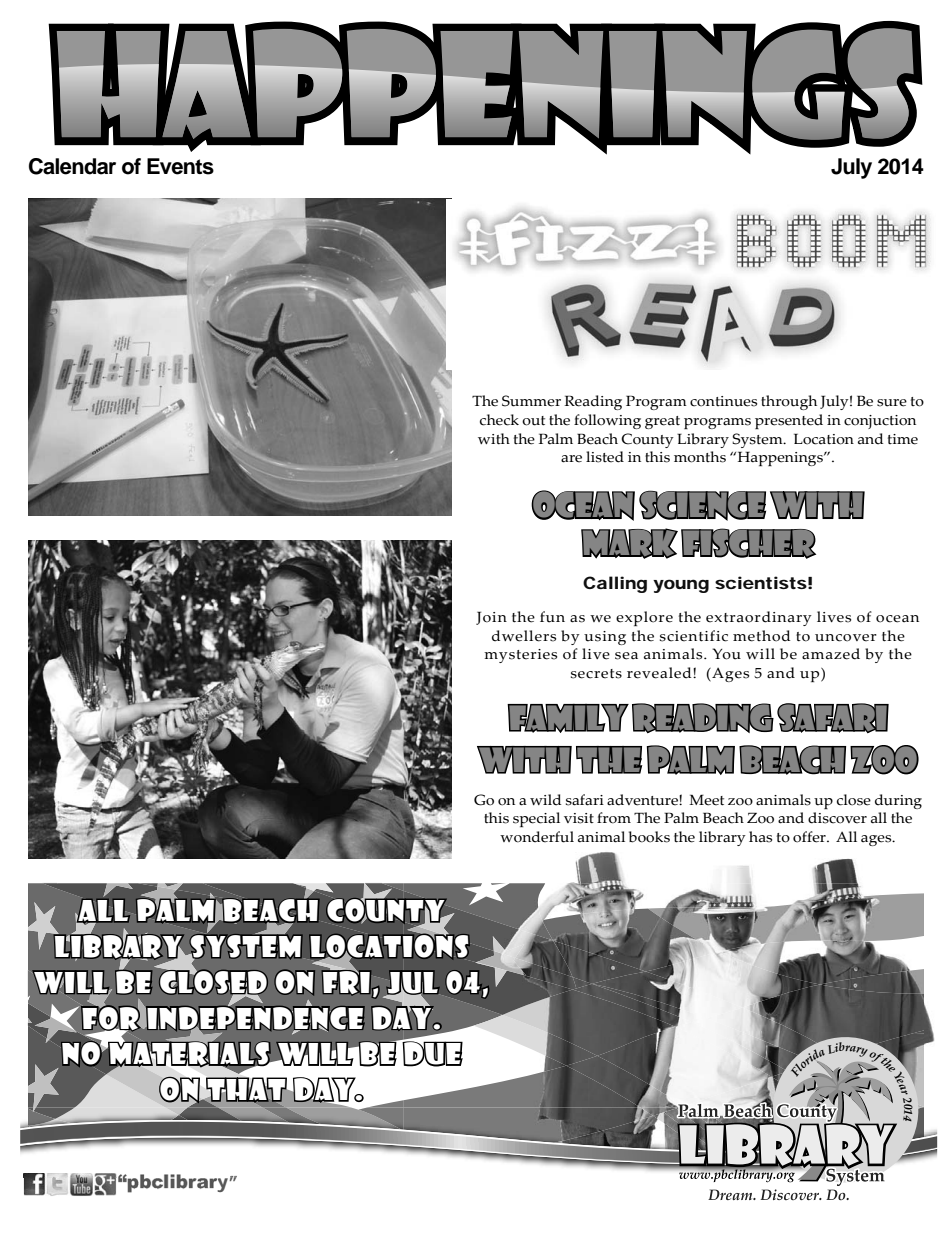 The height and width of the screenshot is (1233, 952). Describe the element at coordinates (846, 638) in the screenshot. I see `uncover` at that location.
